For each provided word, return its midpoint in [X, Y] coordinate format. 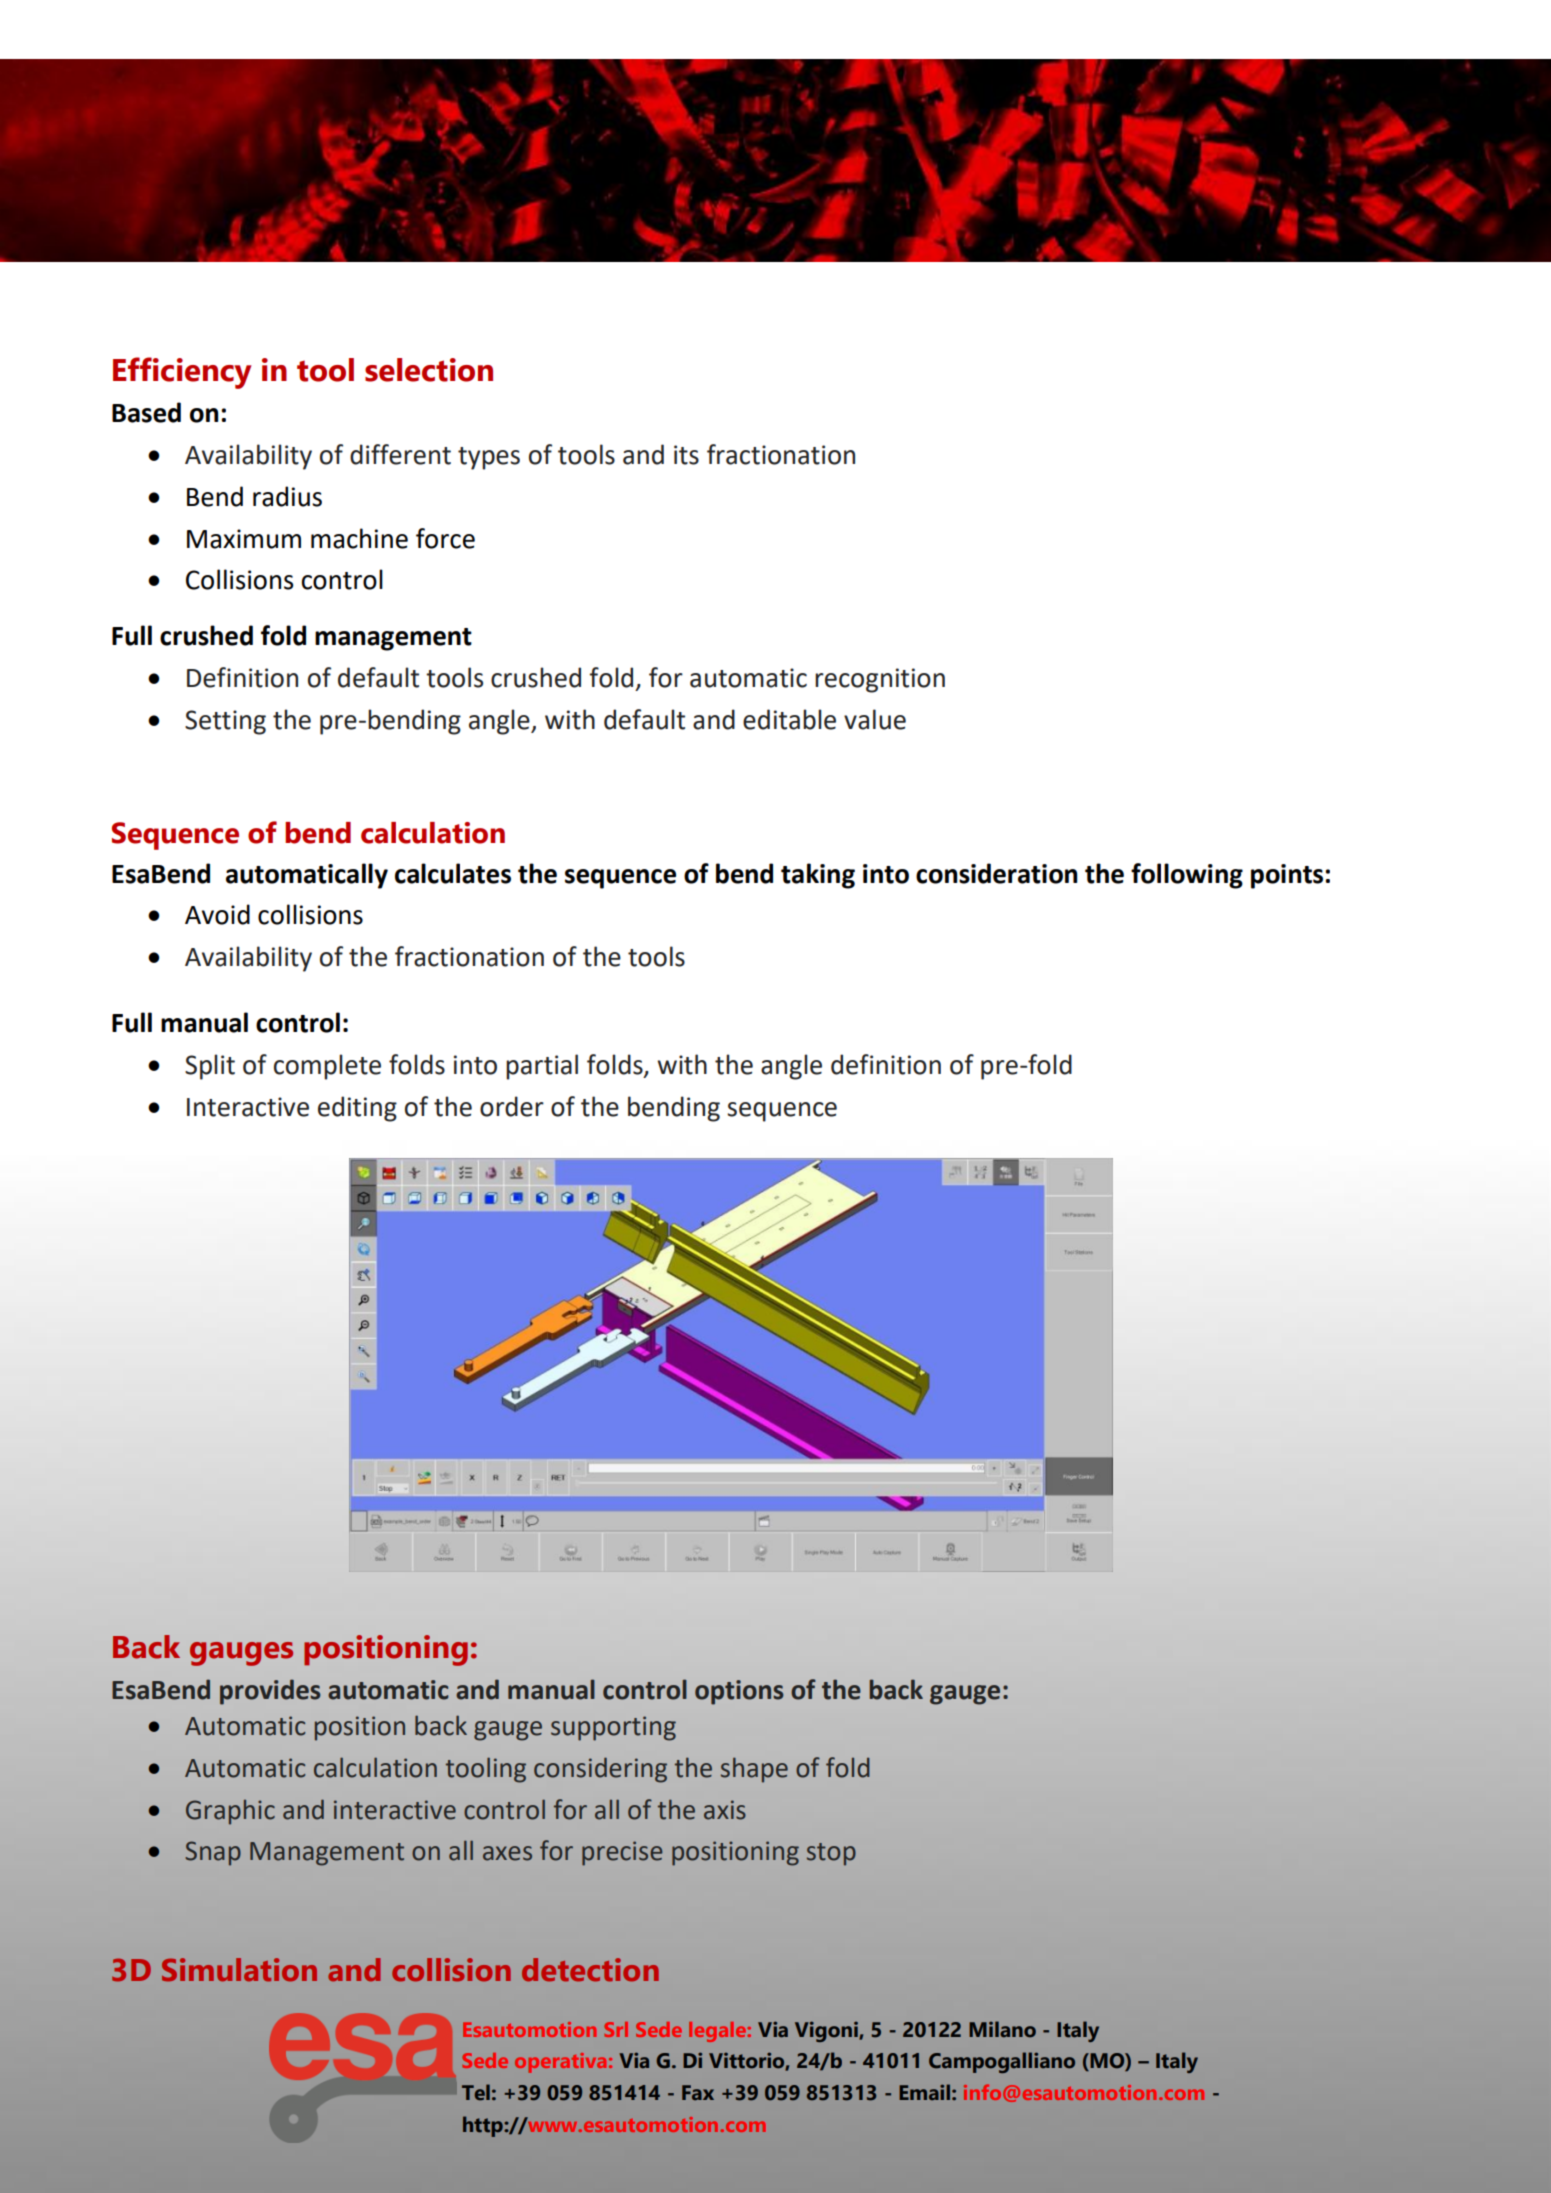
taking [818, 876]
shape [754, 1770]
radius [287, 496]
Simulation [239, 1970]
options [739, 1692]
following [1187, 876]
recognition [880, 680]
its [686, 455]
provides [270, 1692]
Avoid [217, 914]
